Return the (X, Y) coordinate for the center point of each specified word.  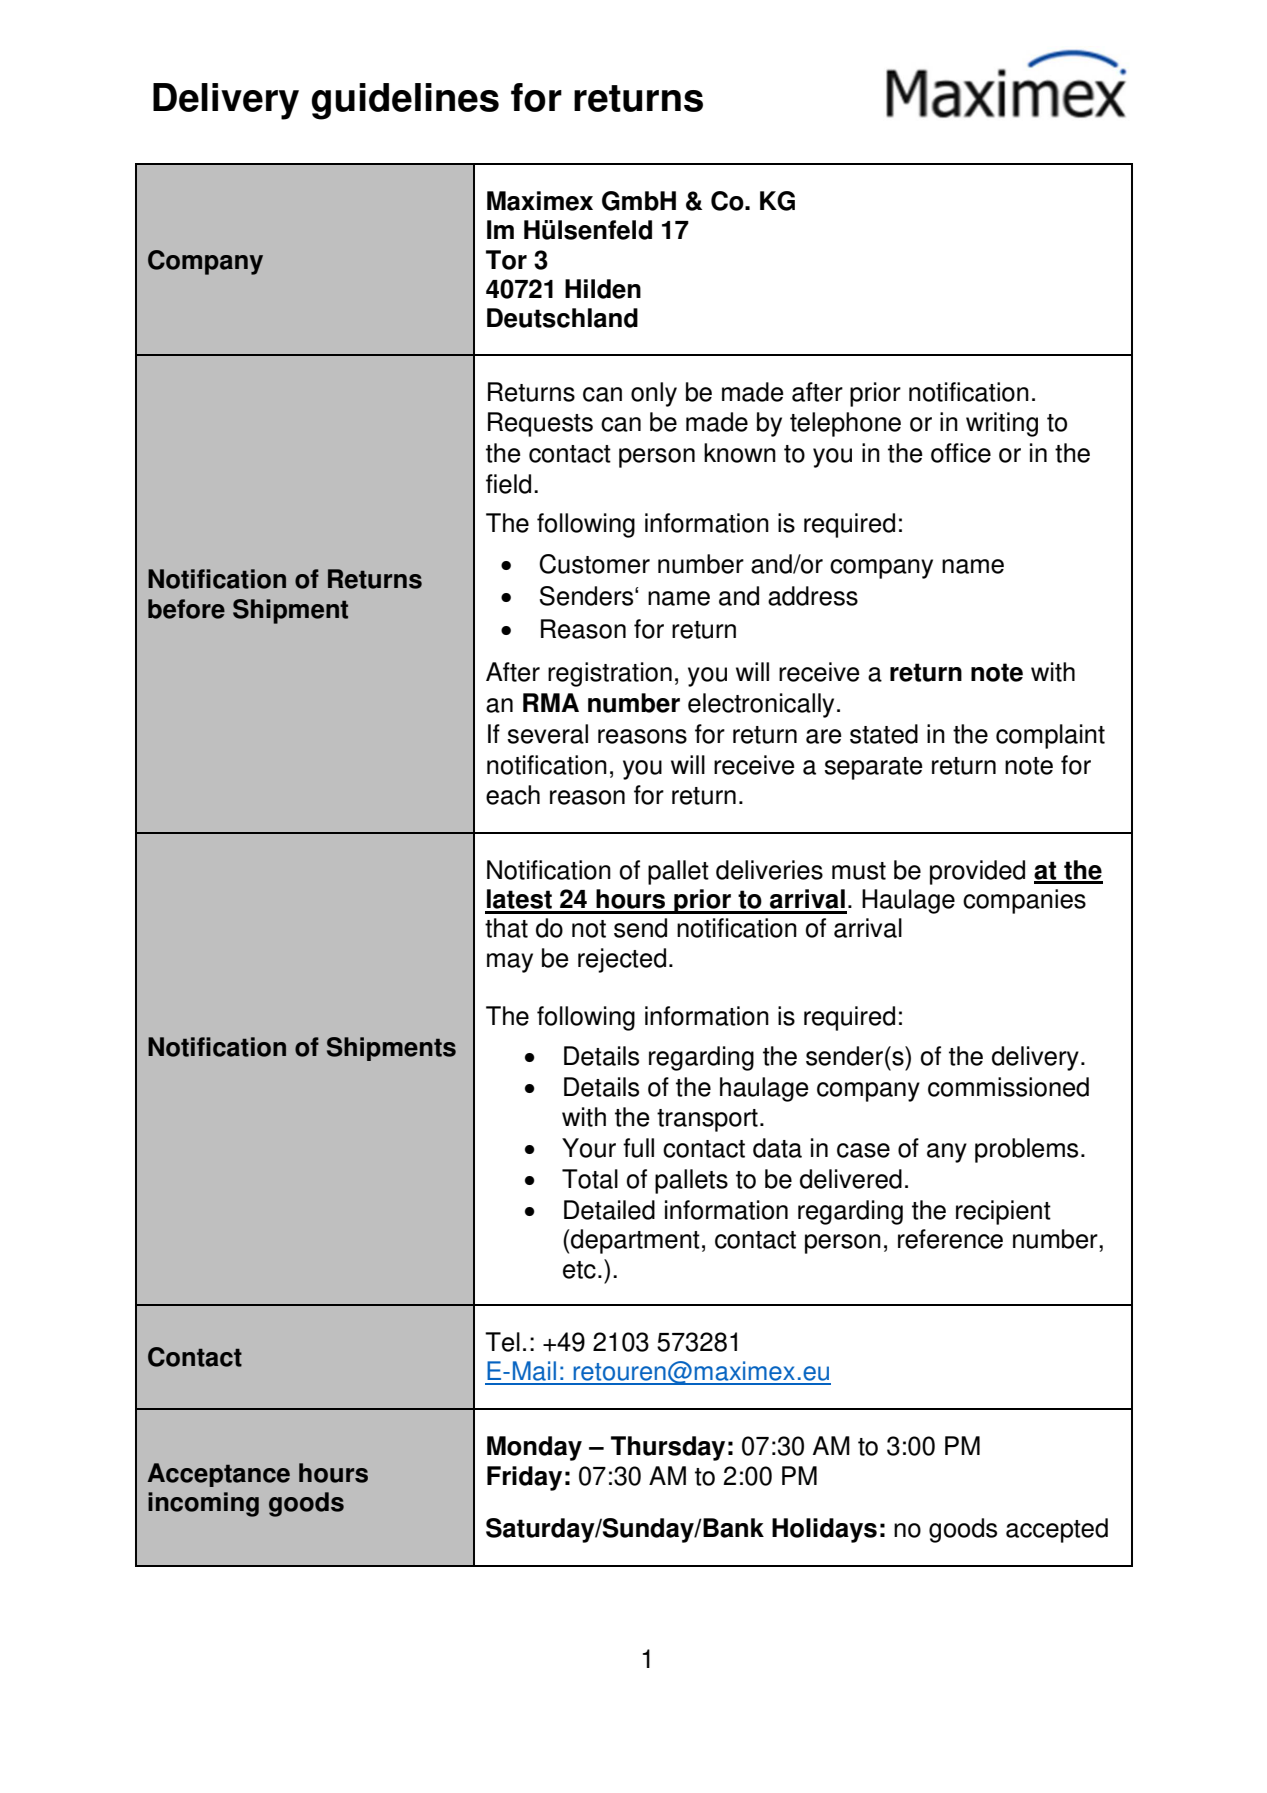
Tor (506, 260)
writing (1002, 424)
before (186, 609)
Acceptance (218, 1475)
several (547, 734)
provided (977, 872)
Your (589, 1148)
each (513, 795)
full (638, 1148)
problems (1026, 1150)
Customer (594, 564)
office (961, 453)
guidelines (405, 101)
